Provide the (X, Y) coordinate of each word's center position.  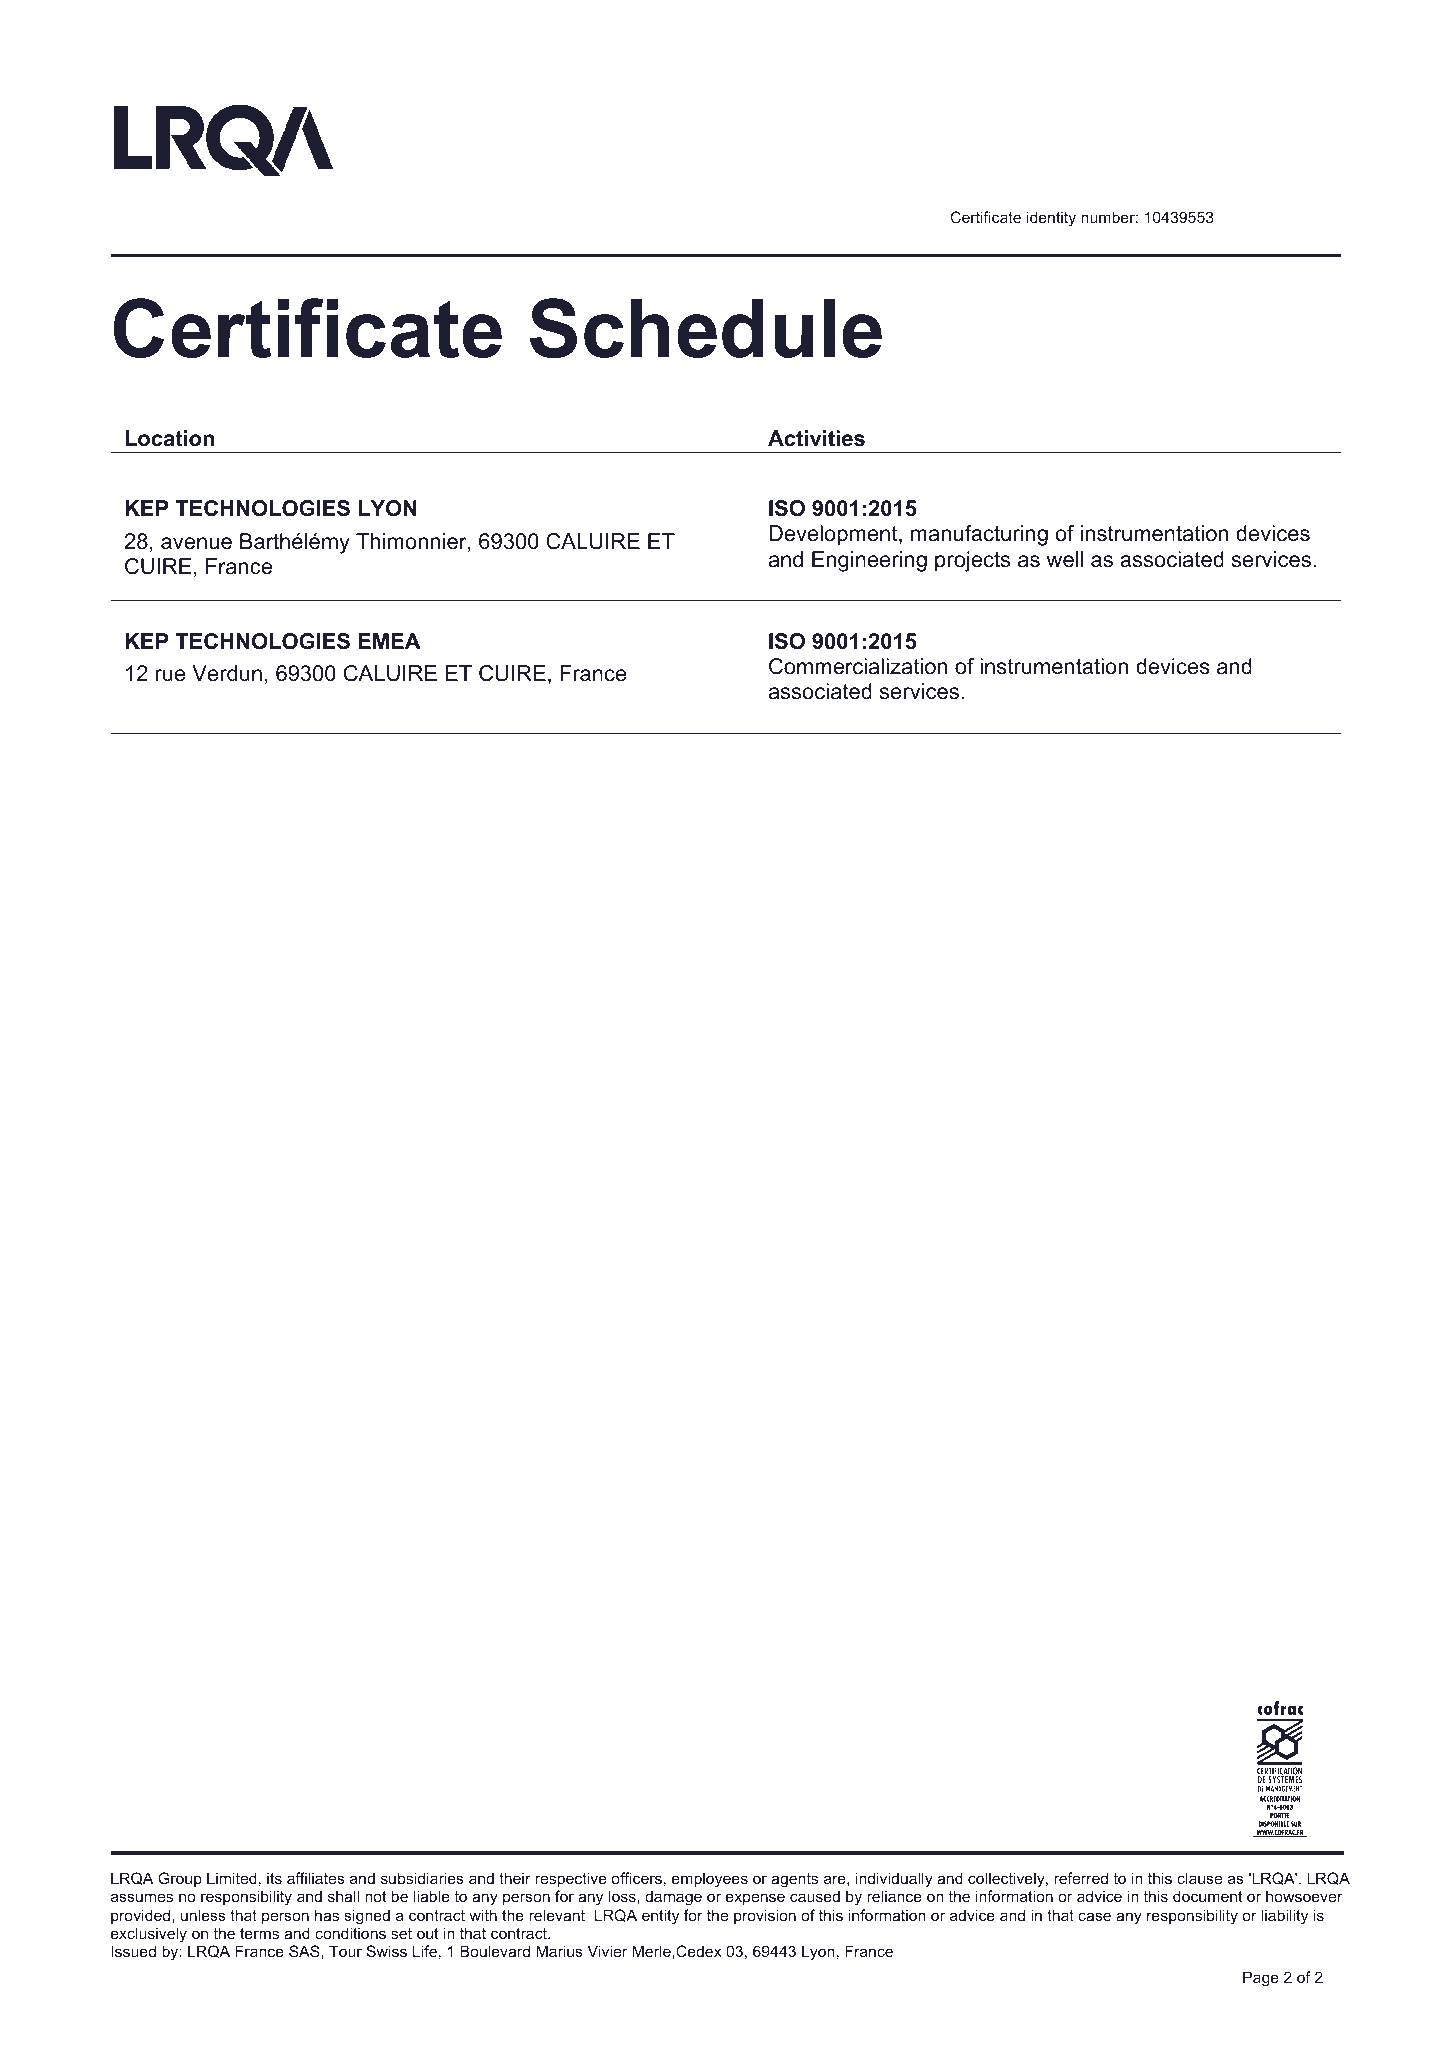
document (1208, 1896)
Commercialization (858, 666)
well (1065, 559)
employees (710, 1880)
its (274, 1878)
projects (972, 561)
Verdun (227, 673)
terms (259, 1933)
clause (1199, 1878)
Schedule (706, 328)
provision (765, 1916)
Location (169, 438)
